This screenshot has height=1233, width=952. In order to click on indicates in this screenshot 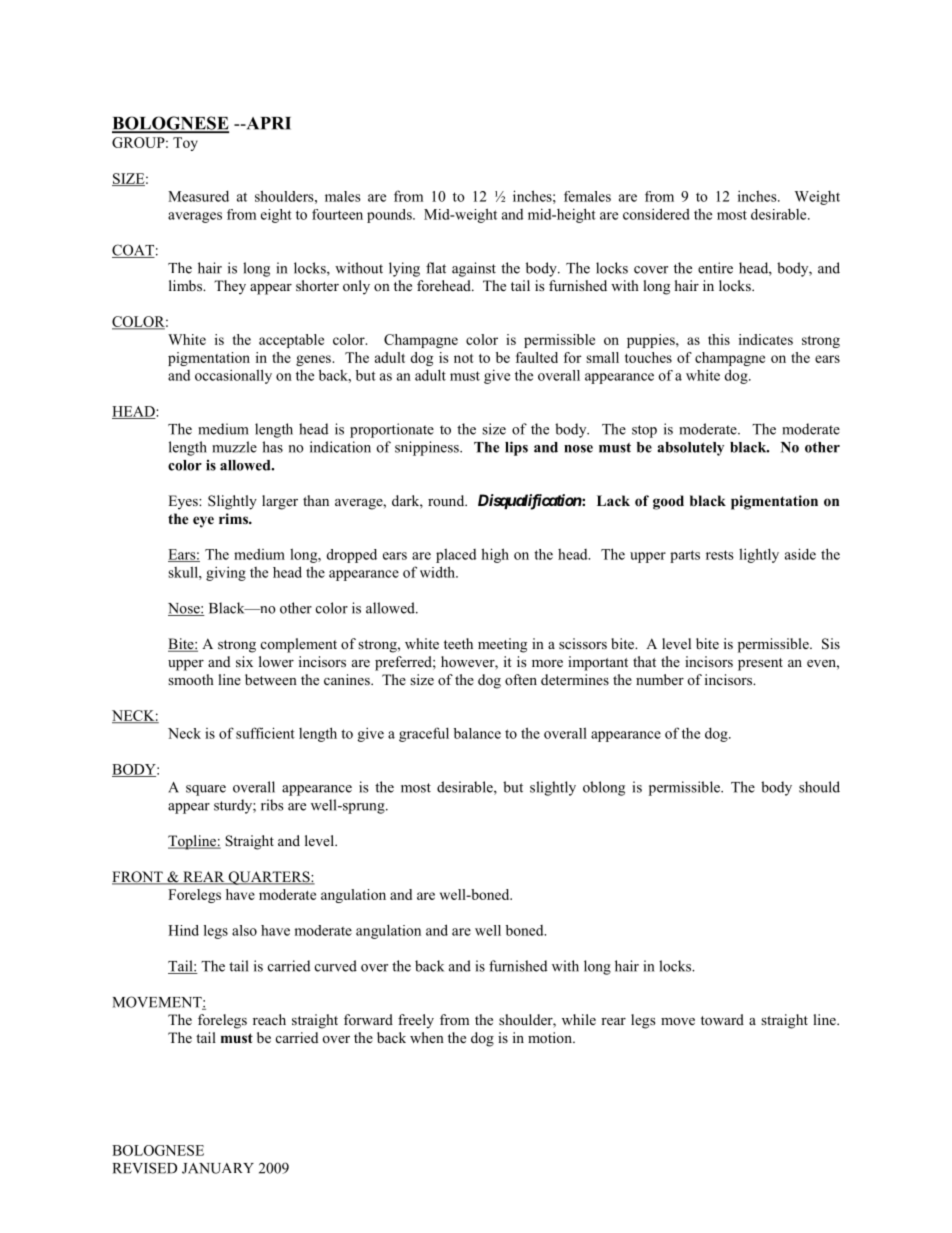, I will do `click(766, 339)`.
